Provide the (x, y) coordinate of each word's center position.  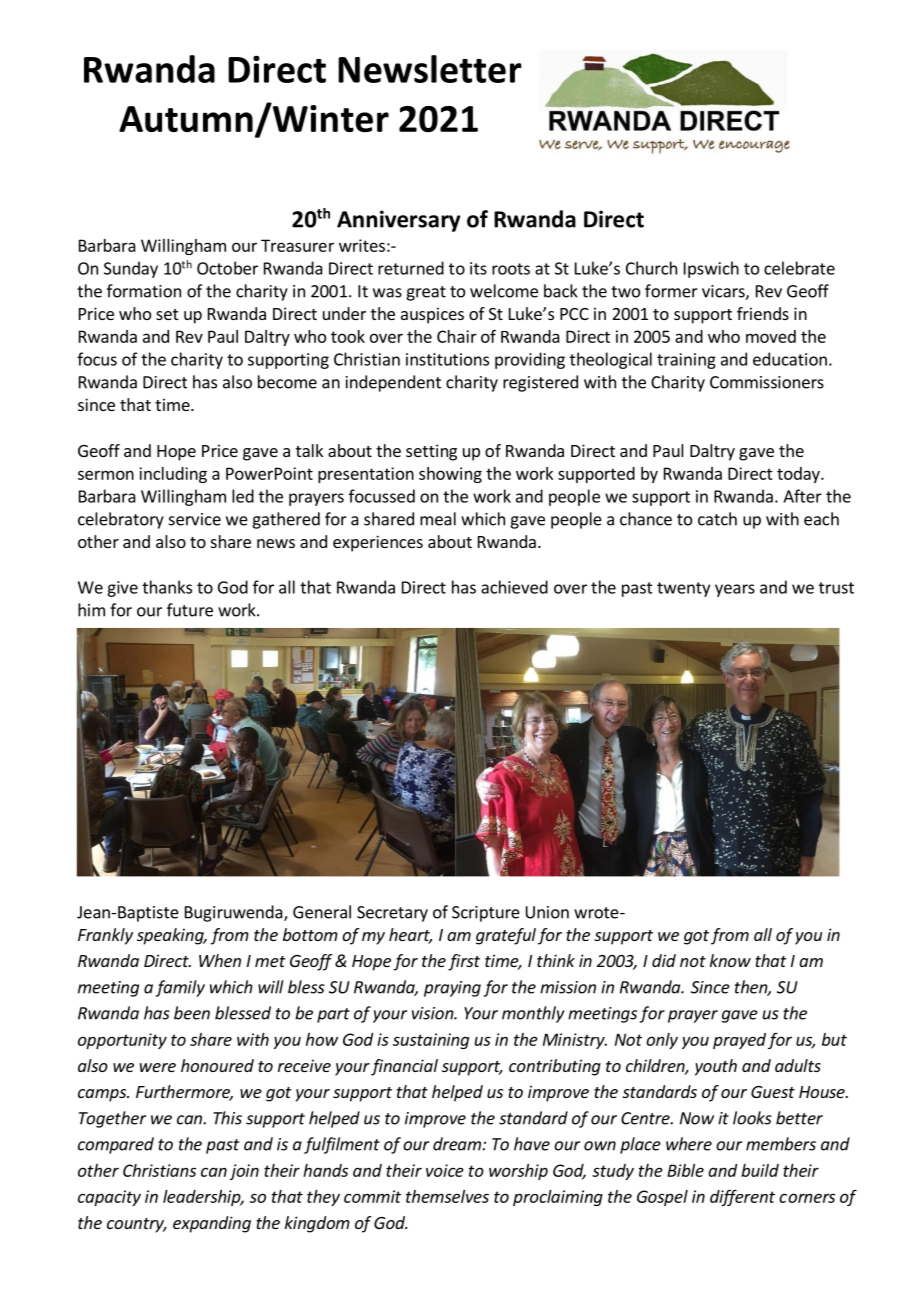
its (478, 268)
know (730, 960)
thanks (167, 587)
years (735, 590)
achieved (514, 587)
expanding (212, 1224)
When (220, 960)
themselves (447, 1196)
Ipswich (711, 269)
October (227, 268)
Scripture (486, 914)
